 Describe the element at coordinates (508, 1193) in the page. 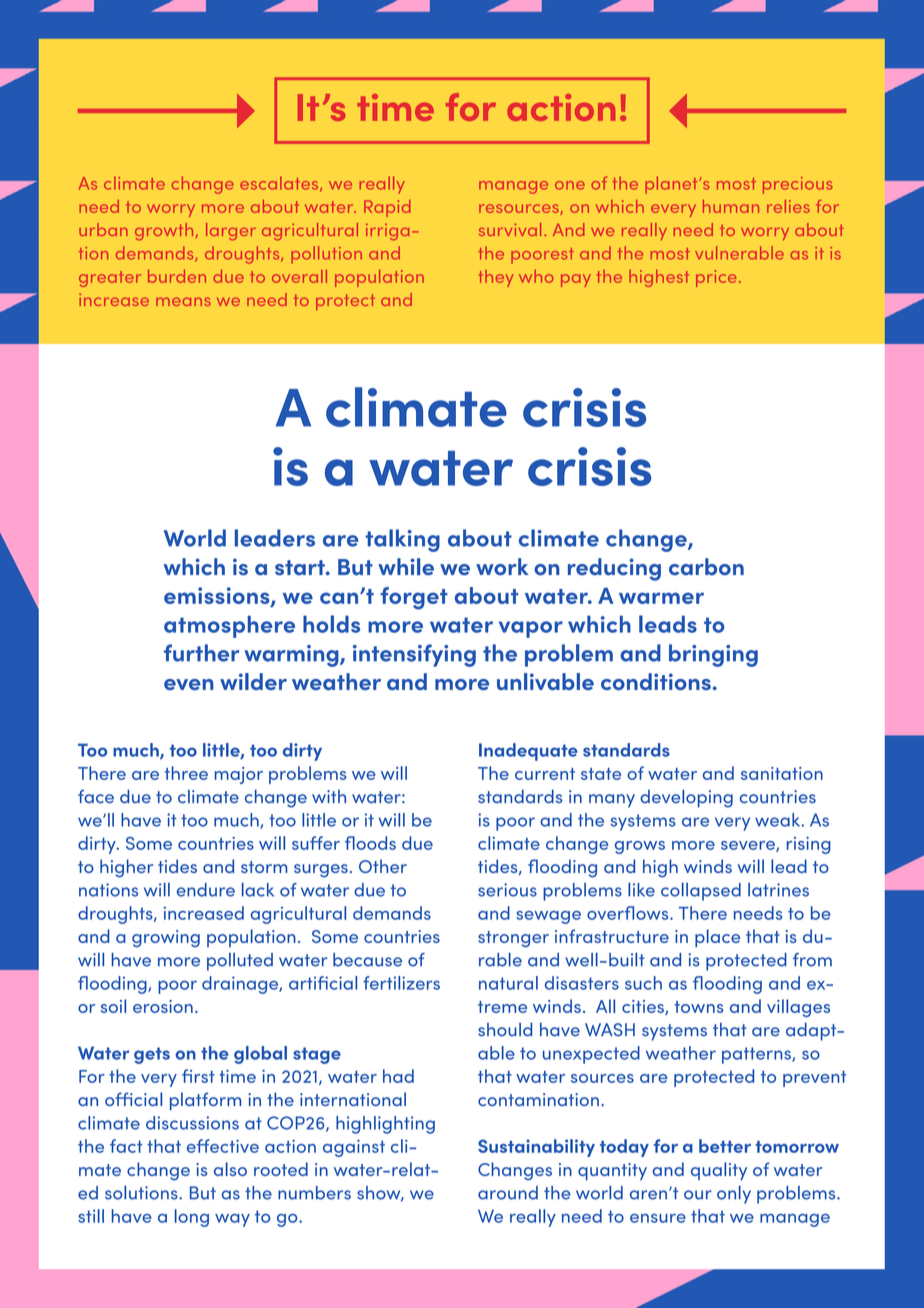

I see `around` at that location.
